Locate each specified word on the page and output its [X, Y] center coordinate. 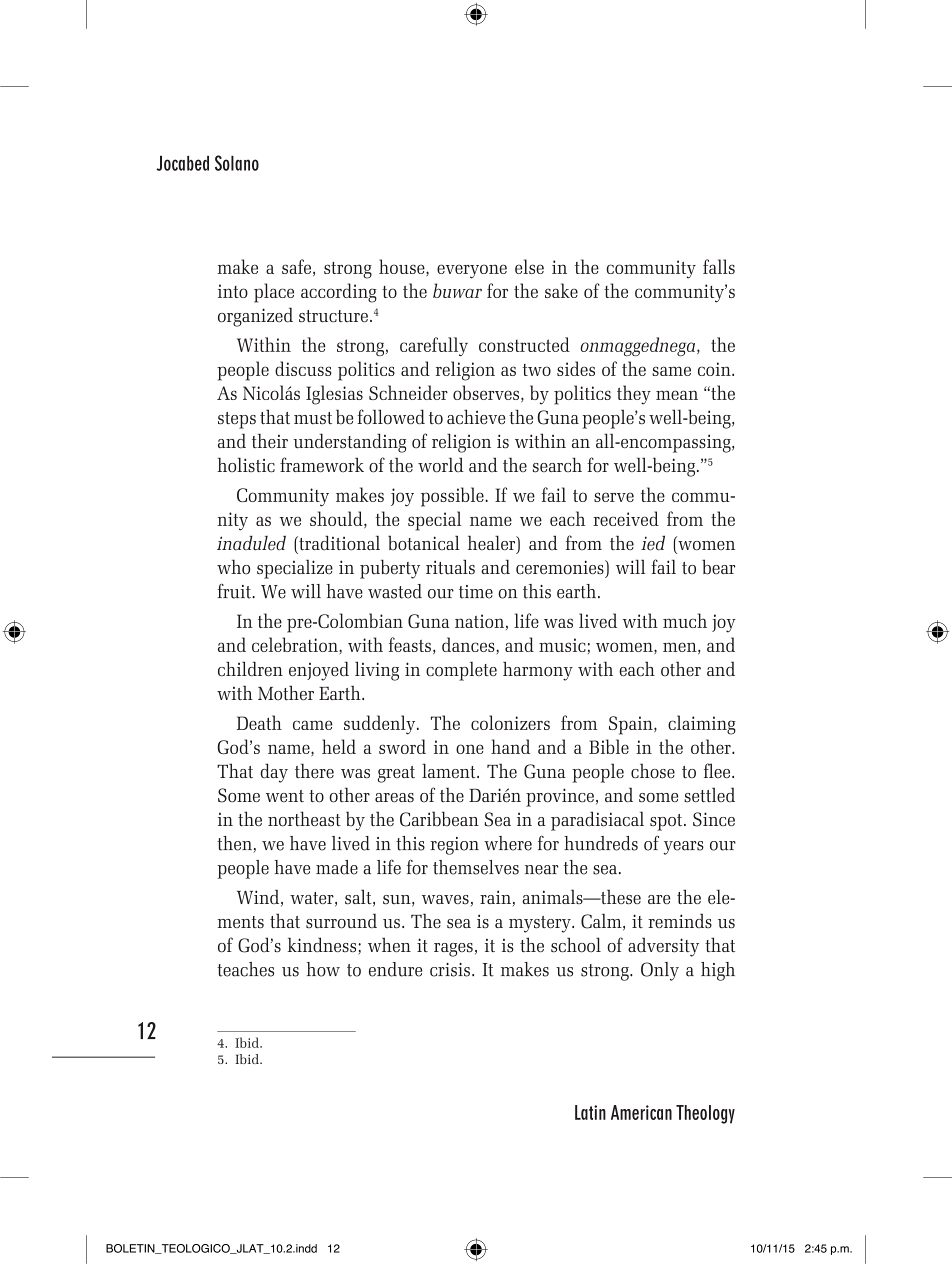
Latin [590, 1112]
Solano [237, 163]
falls [719, 266]
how [323, 969]
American [641, 1112]
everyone [472, 271]
